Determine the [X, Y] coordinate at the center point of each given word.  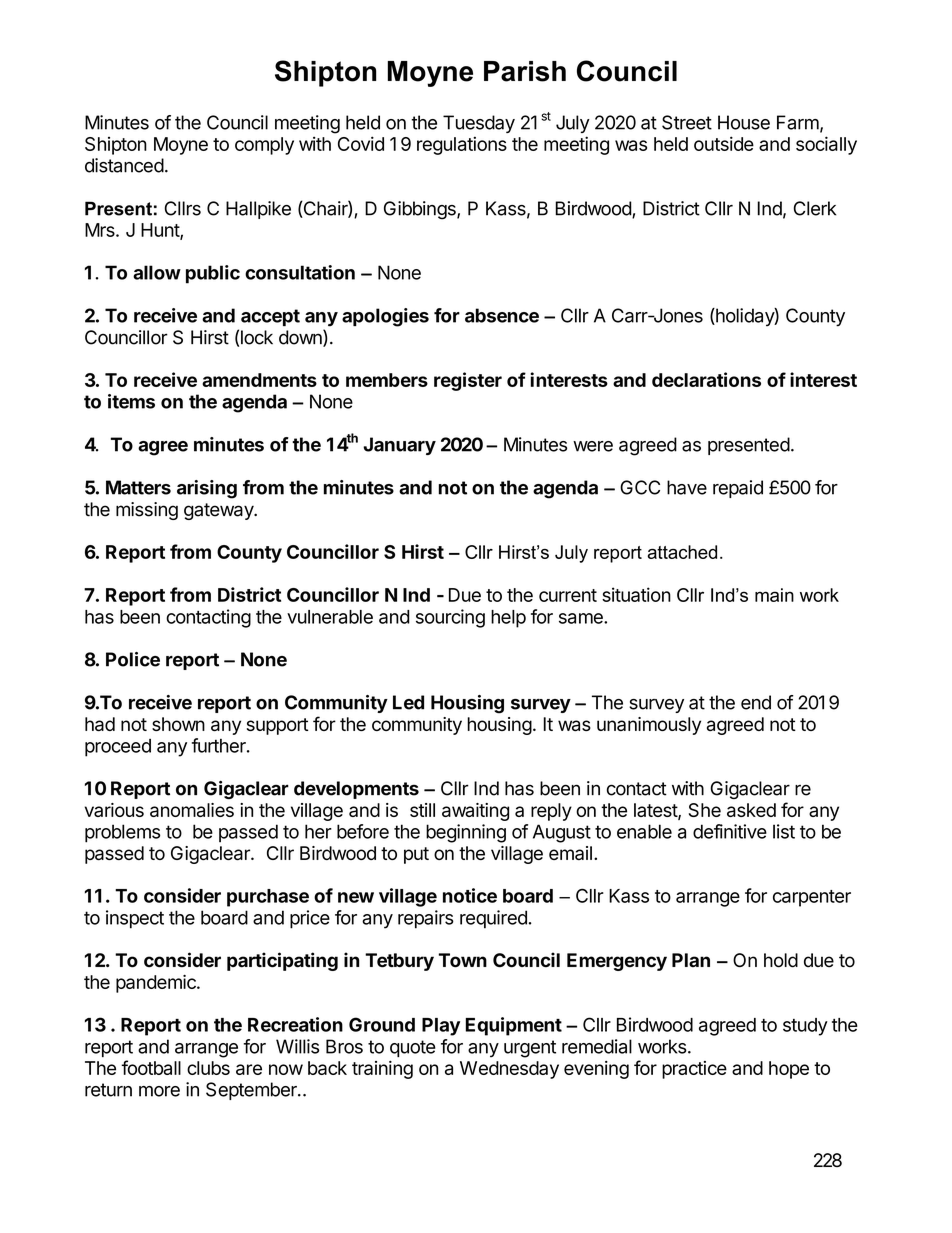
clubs [208, 1068]
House [744, 122]
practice [694, 1070]
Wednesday [509, 1070]
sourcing [450, 618]
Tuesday [479, 124]
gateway [219, 511]
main [774, 595]
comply [264, 146]
